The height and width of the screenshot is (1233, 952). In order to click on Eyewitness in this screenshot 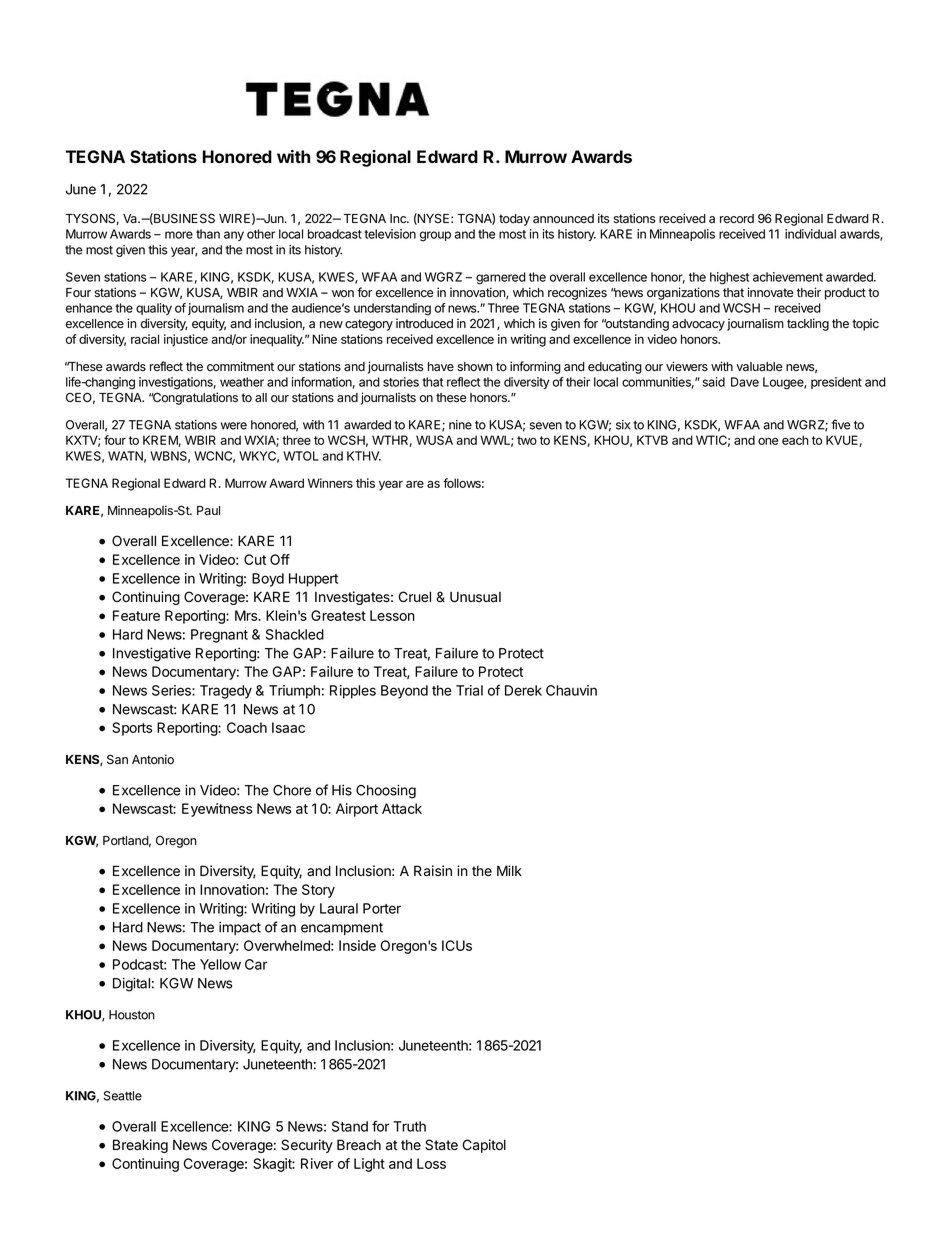, I will do `click(217, 810)`.
